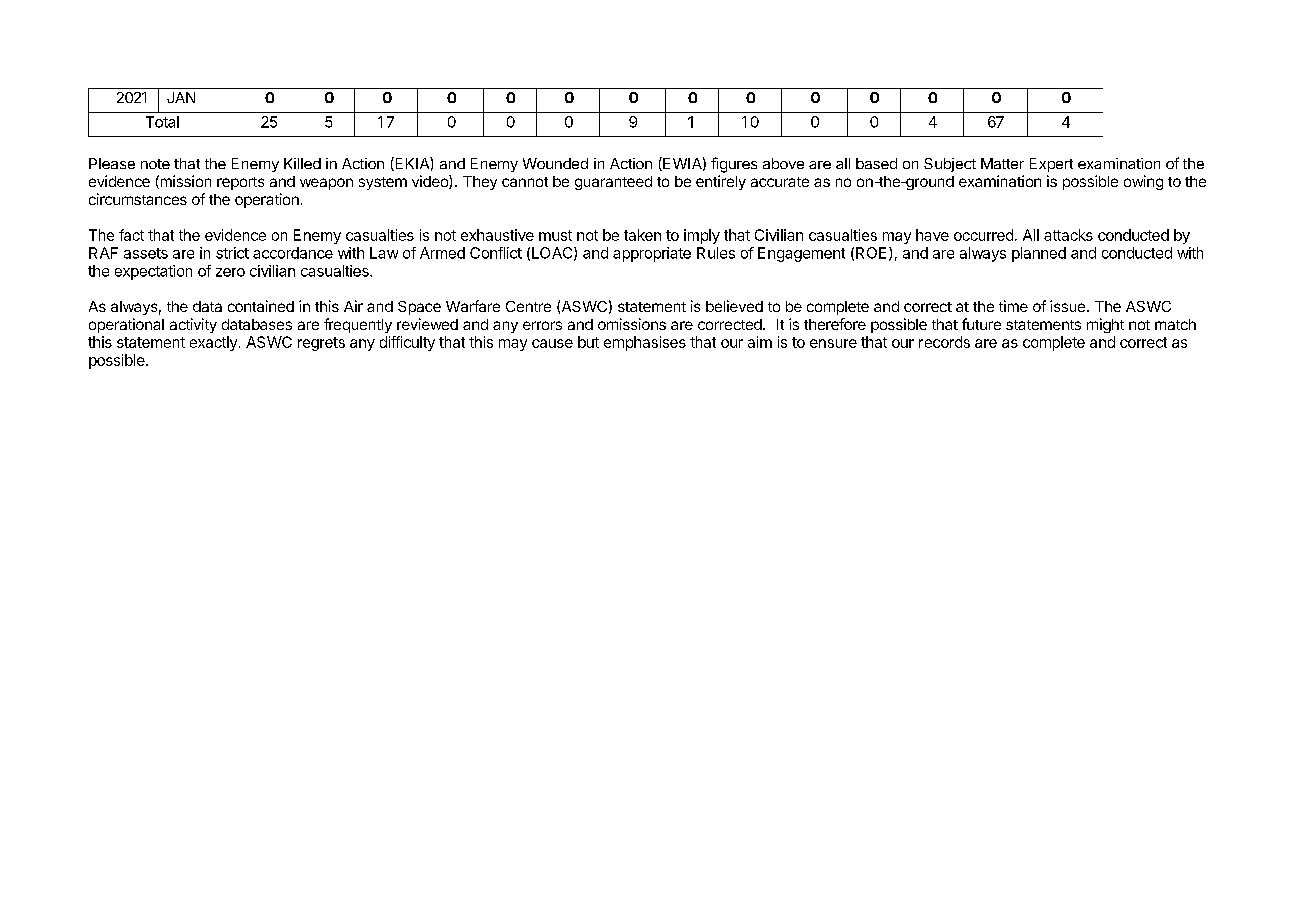 The width and height of the screenshot is (1308, 924). I want to click on issue, so click(1069, 306).
